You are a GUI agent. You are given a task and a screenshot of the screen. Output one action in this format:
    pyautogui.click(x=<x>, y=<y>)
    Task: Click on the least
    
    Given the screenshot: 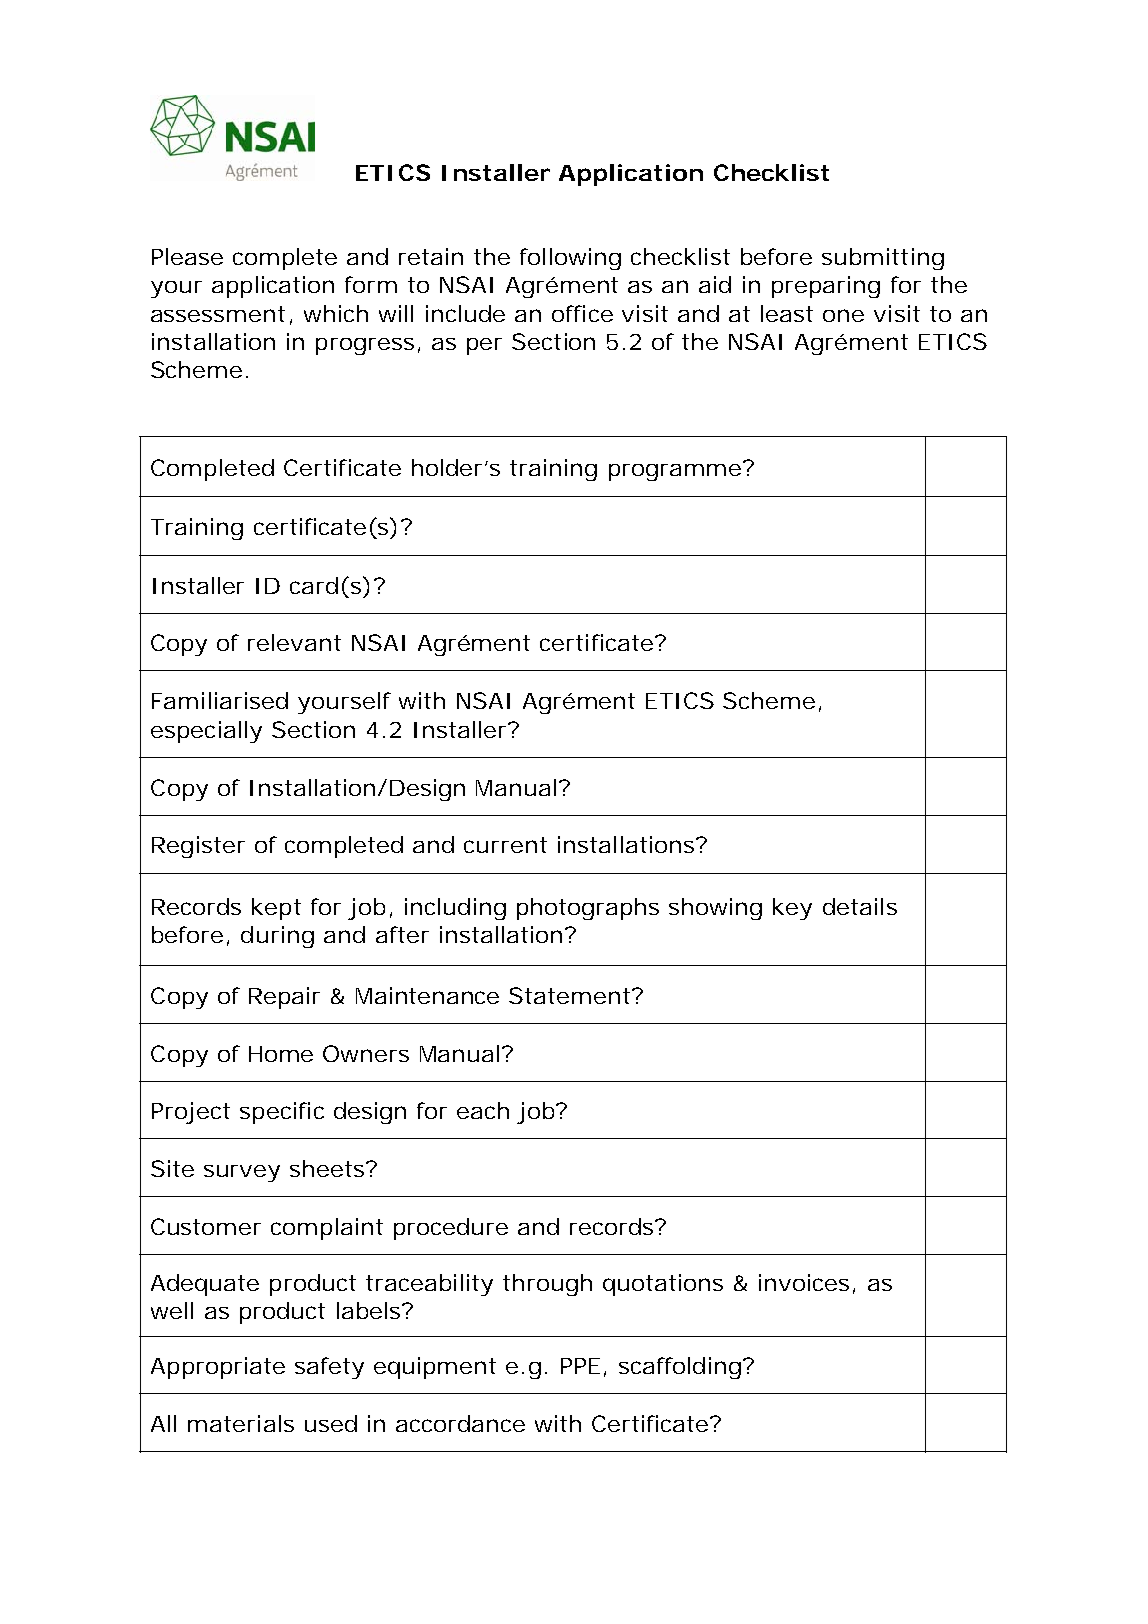 What is the action you would take?
    pyautogui.click(x=787, y=313)
